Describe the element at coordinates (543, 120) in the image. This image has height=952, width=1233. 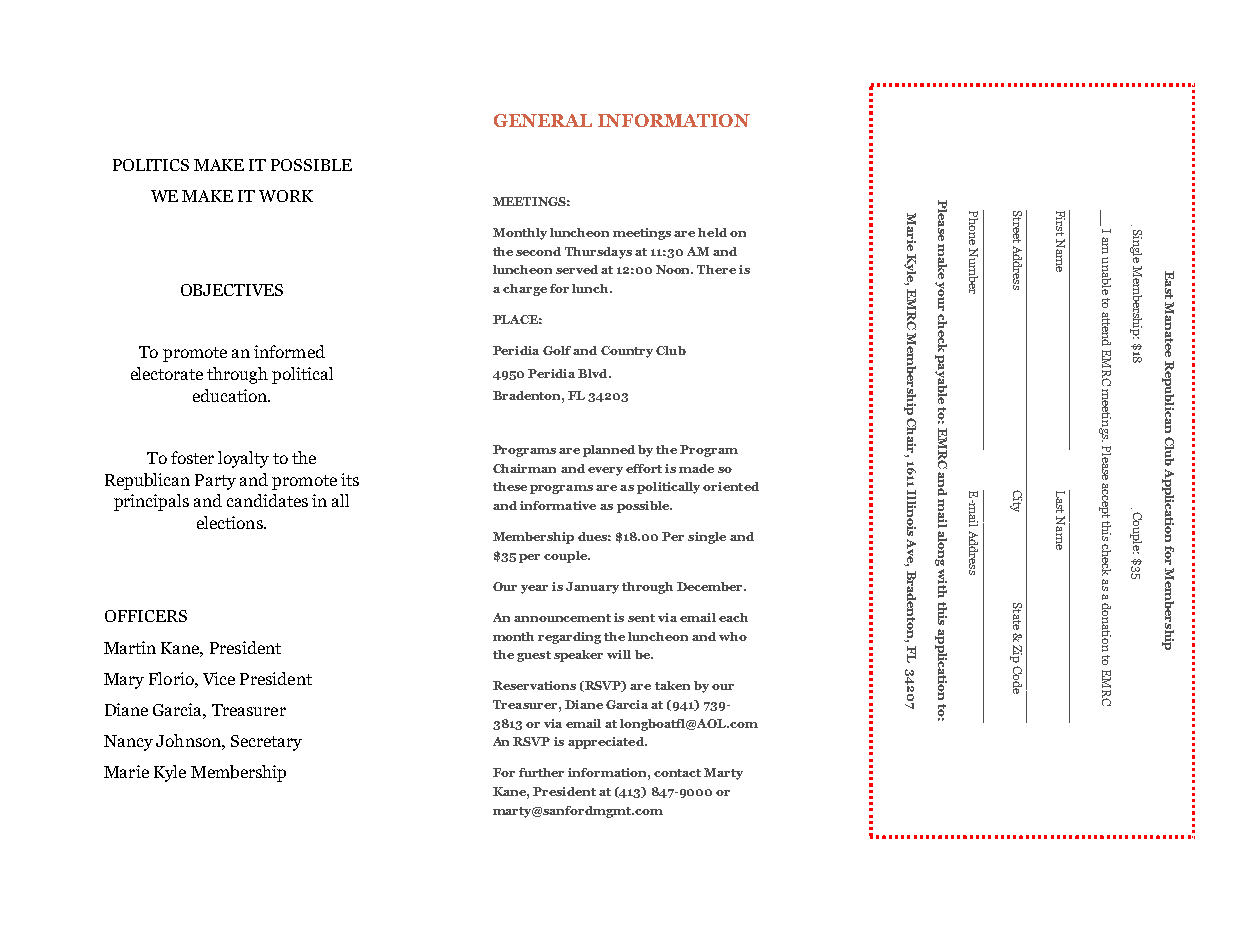
I see `GENERAL` at that location.
